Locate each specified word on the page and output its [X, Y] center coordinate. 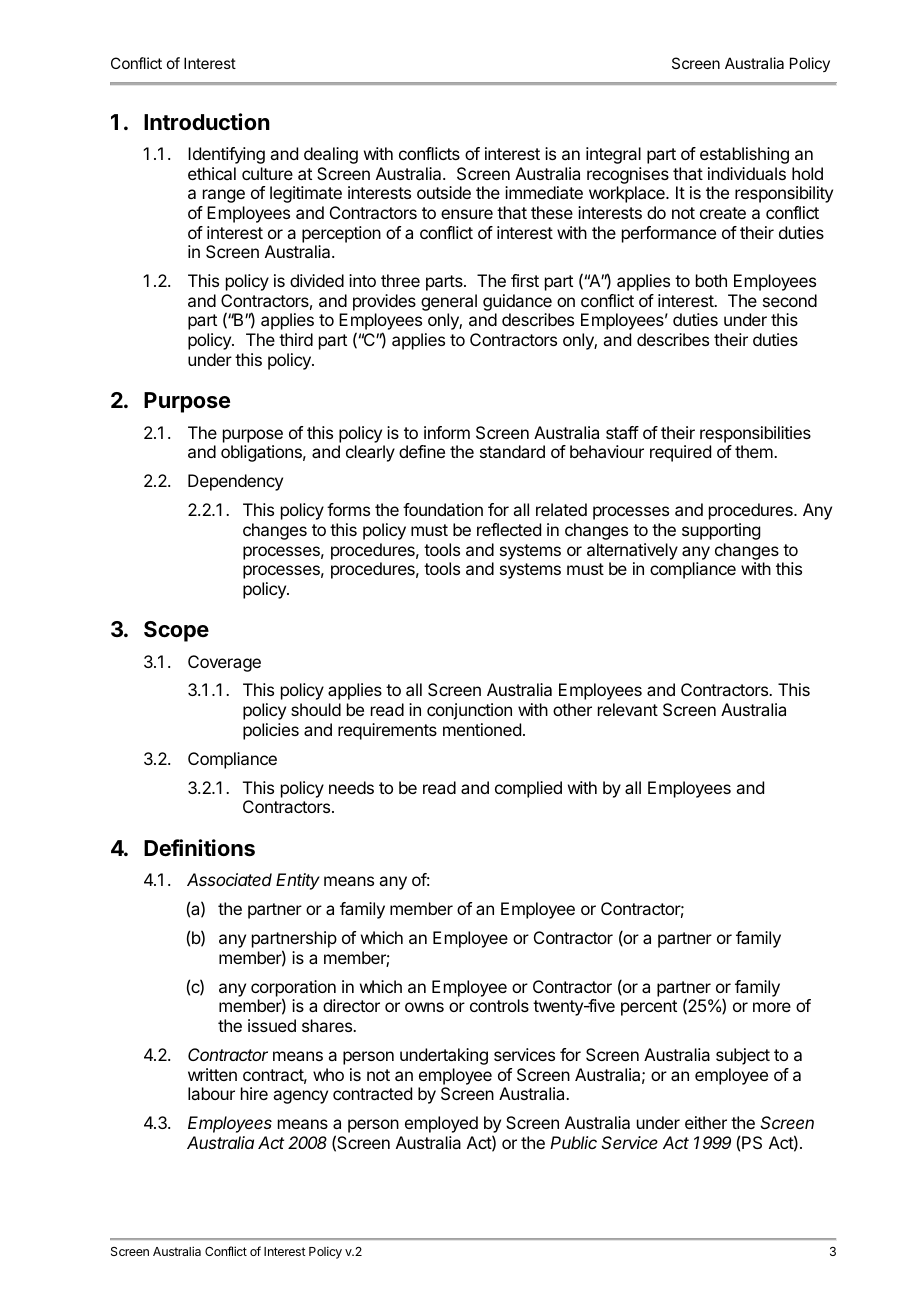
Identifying [226, 155]
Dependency [235, 482]
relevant [628, 709]
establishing [744, 155]
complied [528, 789]
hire [254, 1093]
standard [512, 451]
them [755, 451]
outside [444, 192]
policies [271, 731]
